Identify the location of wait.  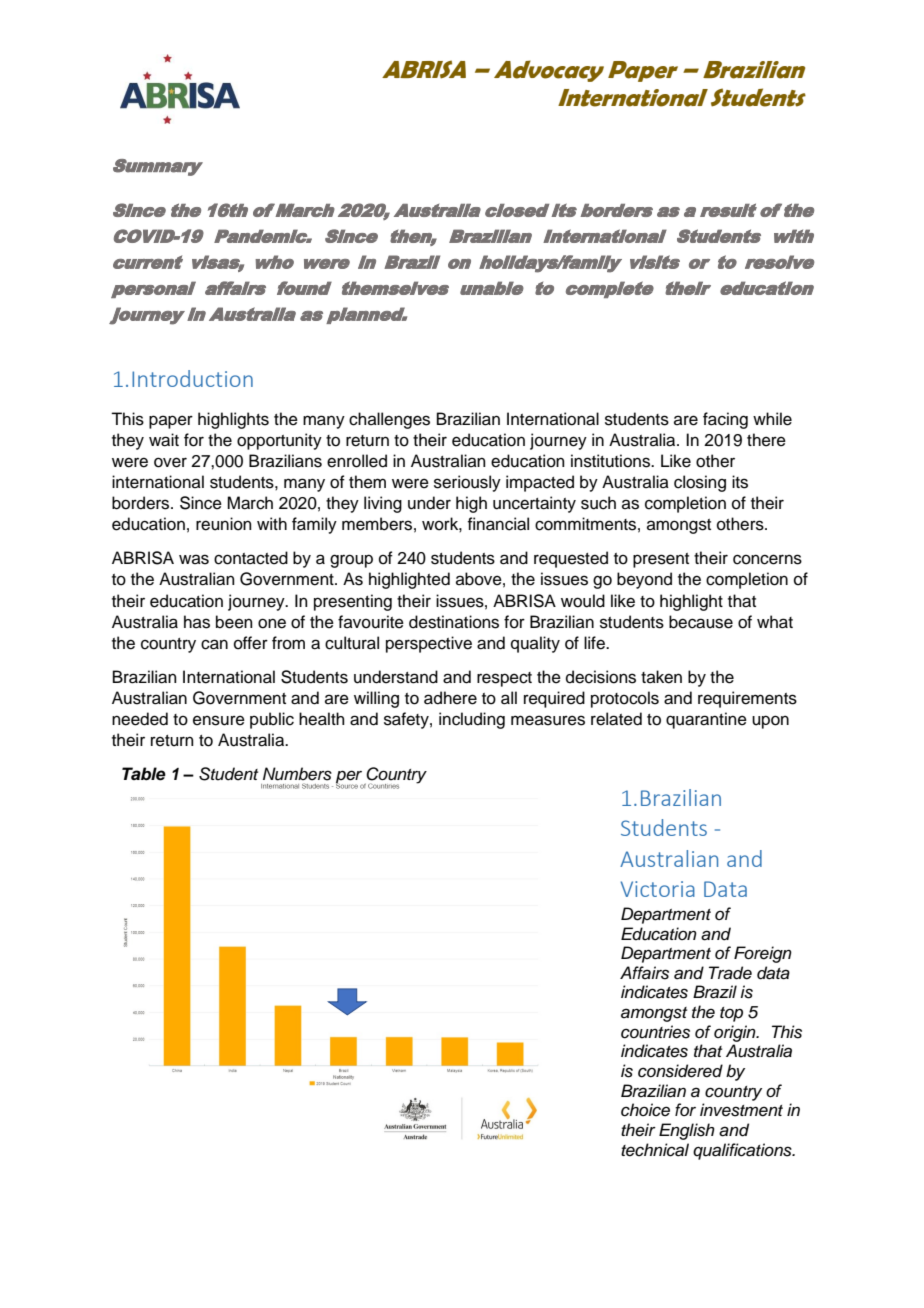
(164, 440).
